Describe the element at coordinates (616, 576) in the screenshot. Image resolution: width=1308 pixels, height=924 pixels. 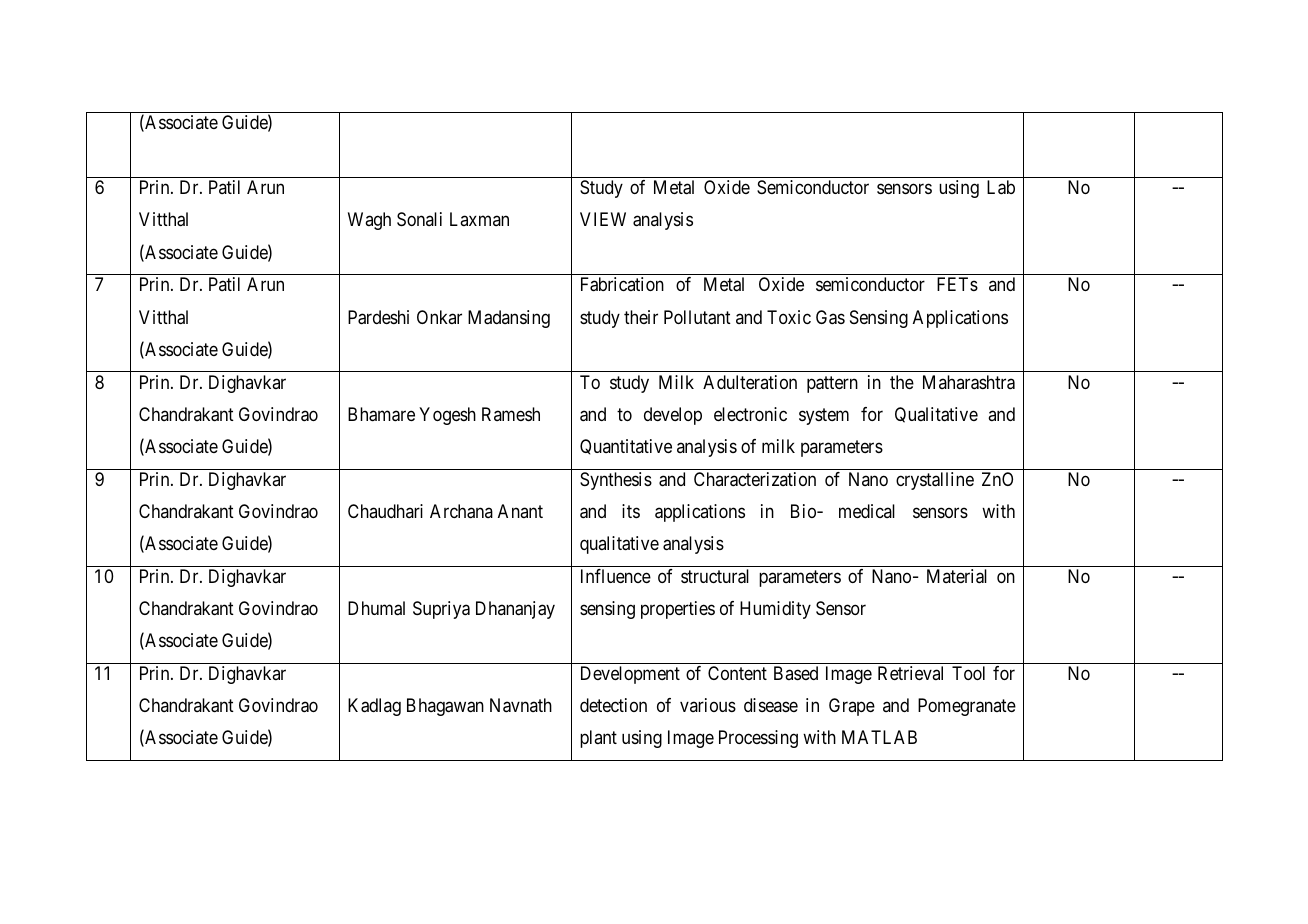
I see `Influence` at that location.
